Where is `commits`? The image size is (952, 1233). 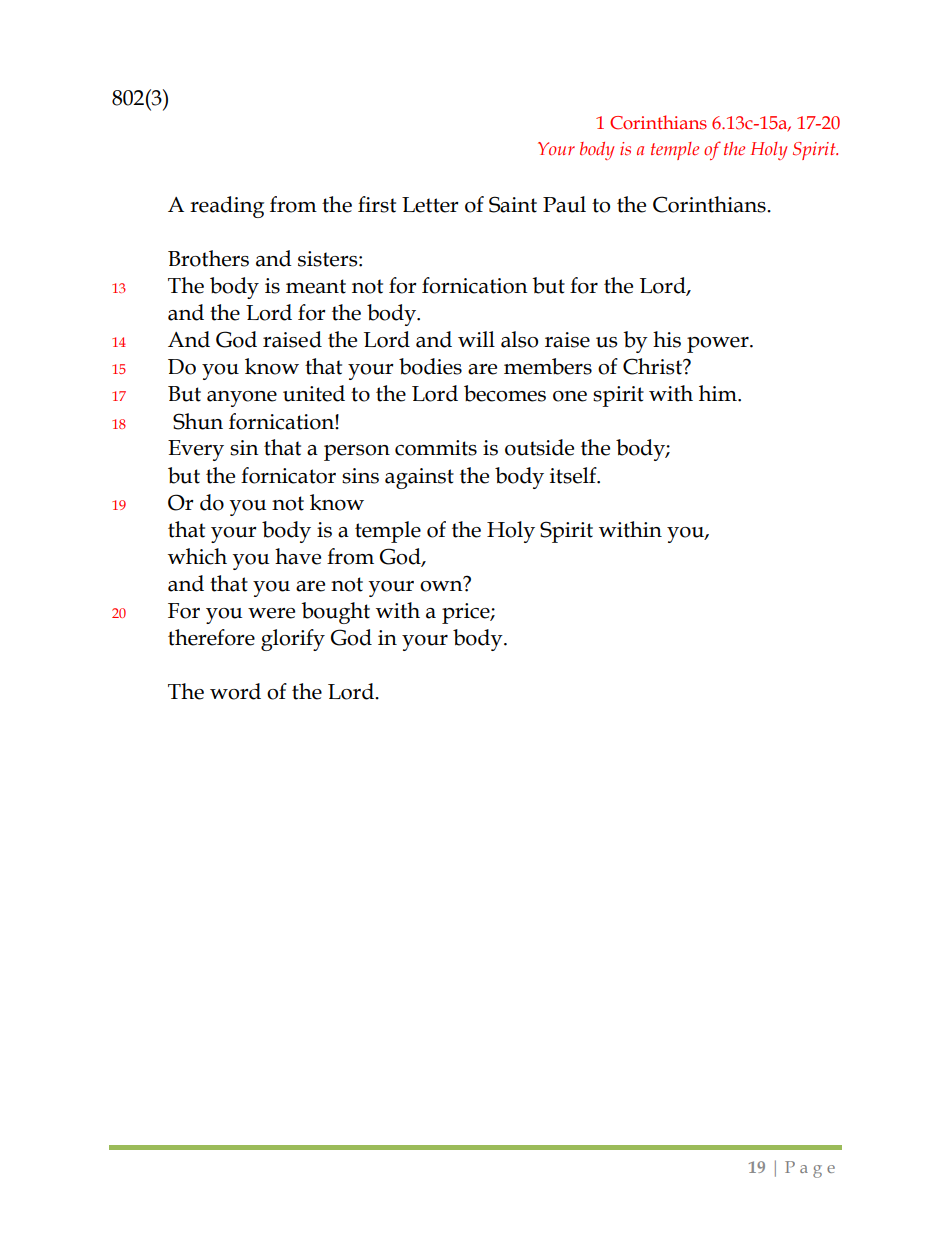
commits is located at coordinates (436, 448).
